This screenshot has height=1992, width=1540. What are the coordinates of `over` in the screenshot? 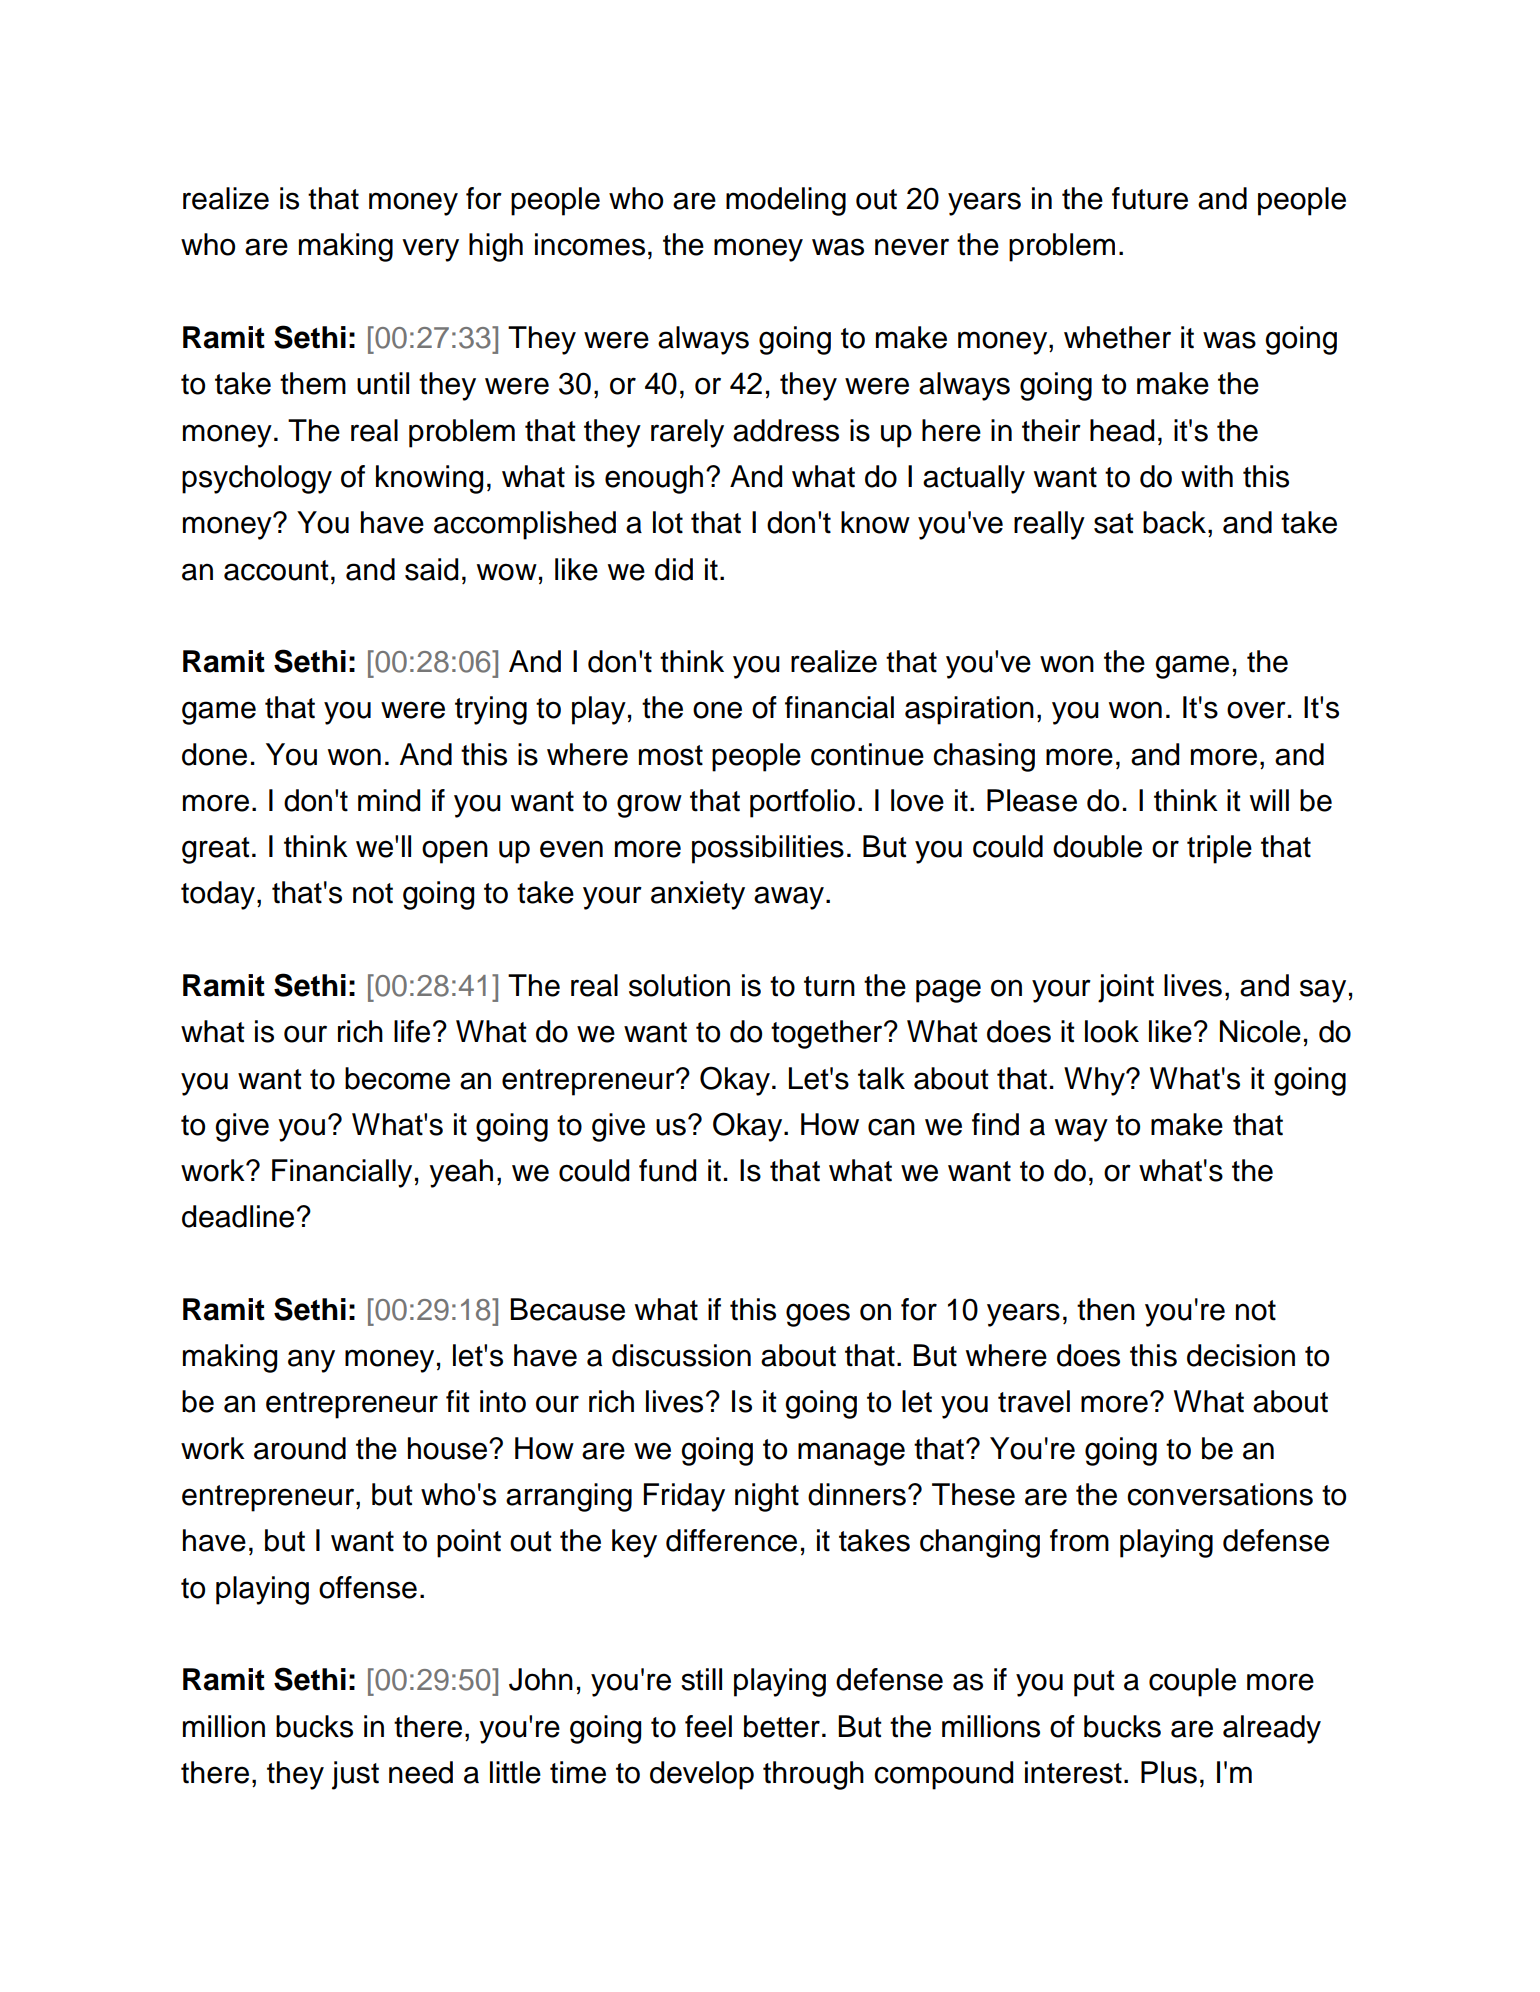 It's located at (1256, 710).
